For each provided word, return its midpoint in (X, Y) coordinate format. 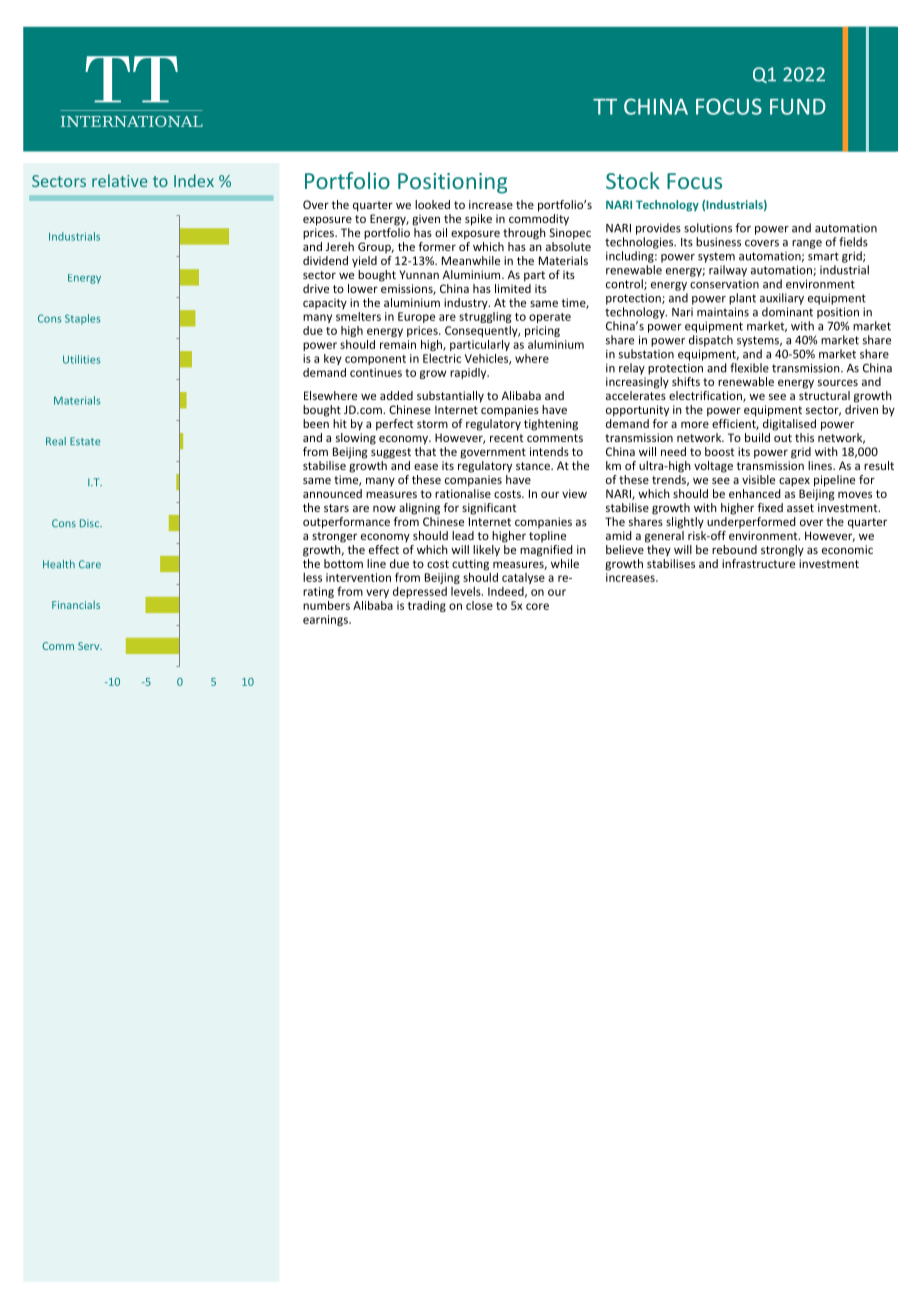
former (437, 246)
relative (119, 180)
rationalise (463, 492)
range (807, 244)
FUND (798, 107)
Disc (91, 523)
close (479, 605)
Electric (442, 358)
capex (794, 482)
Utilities (81, 359)
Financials (76, 605)
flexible (749, 368)
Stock (633, 180)
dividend (325, 260)
